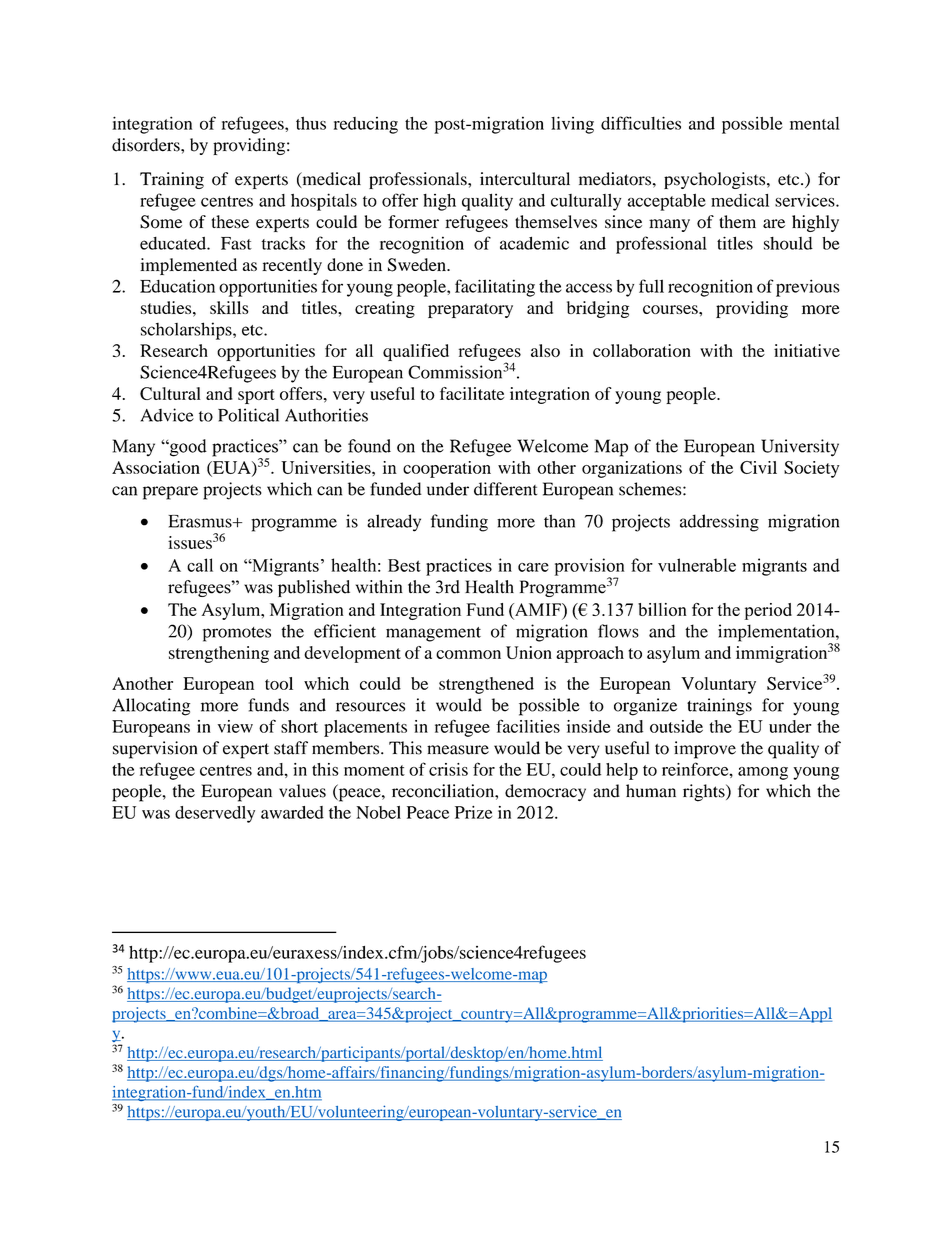  What do you see at coordinates (156, 467) in the screenshot?
I see `Association` at bounding box center [156, 467].
